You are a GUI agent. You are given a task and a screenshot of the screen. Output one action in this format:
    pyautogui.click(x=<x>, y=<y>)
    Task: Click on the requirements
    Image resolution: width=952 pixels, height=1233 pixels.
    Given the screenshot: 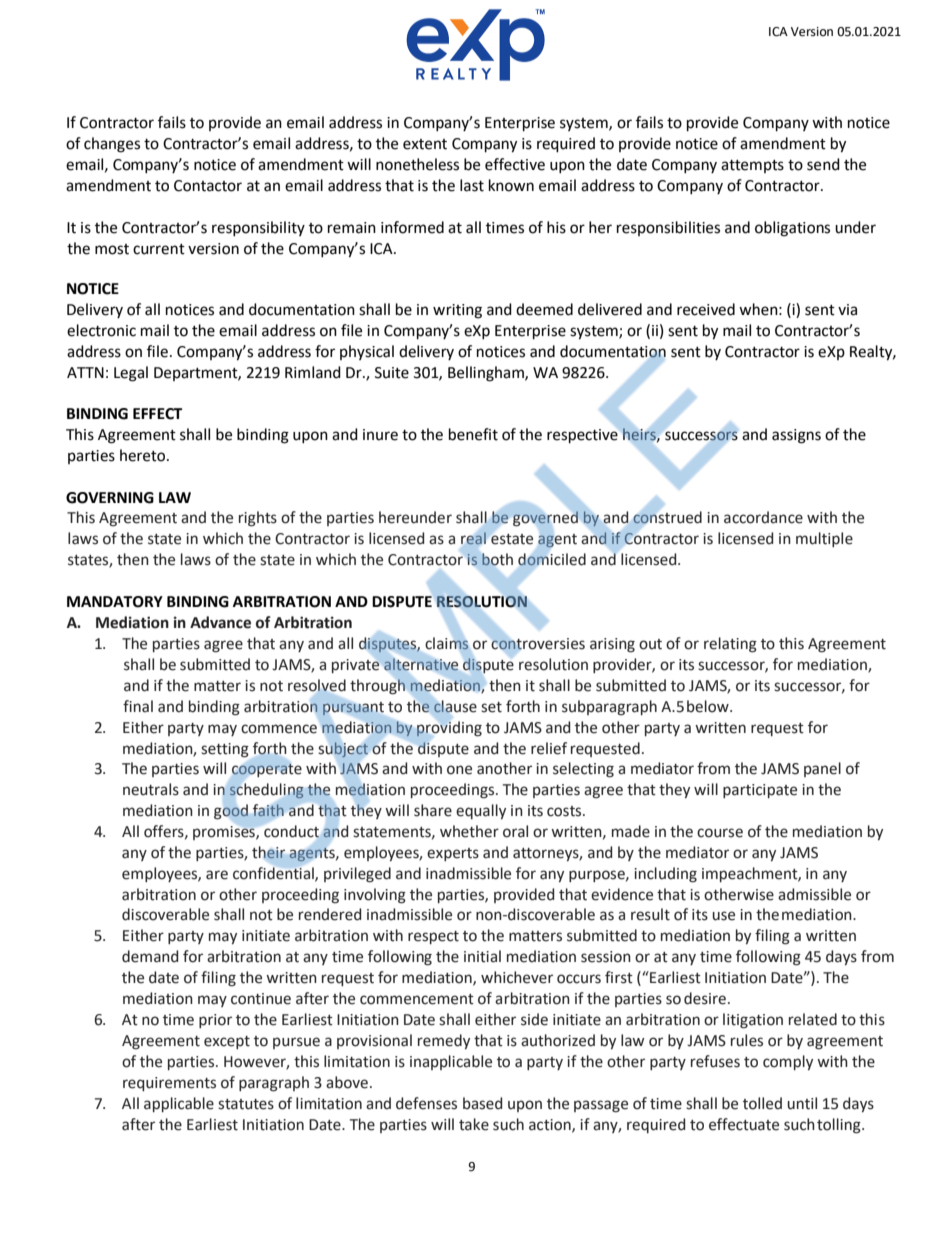 What is the action you would take?
    pyautogui.click(x=169, y=1084)
